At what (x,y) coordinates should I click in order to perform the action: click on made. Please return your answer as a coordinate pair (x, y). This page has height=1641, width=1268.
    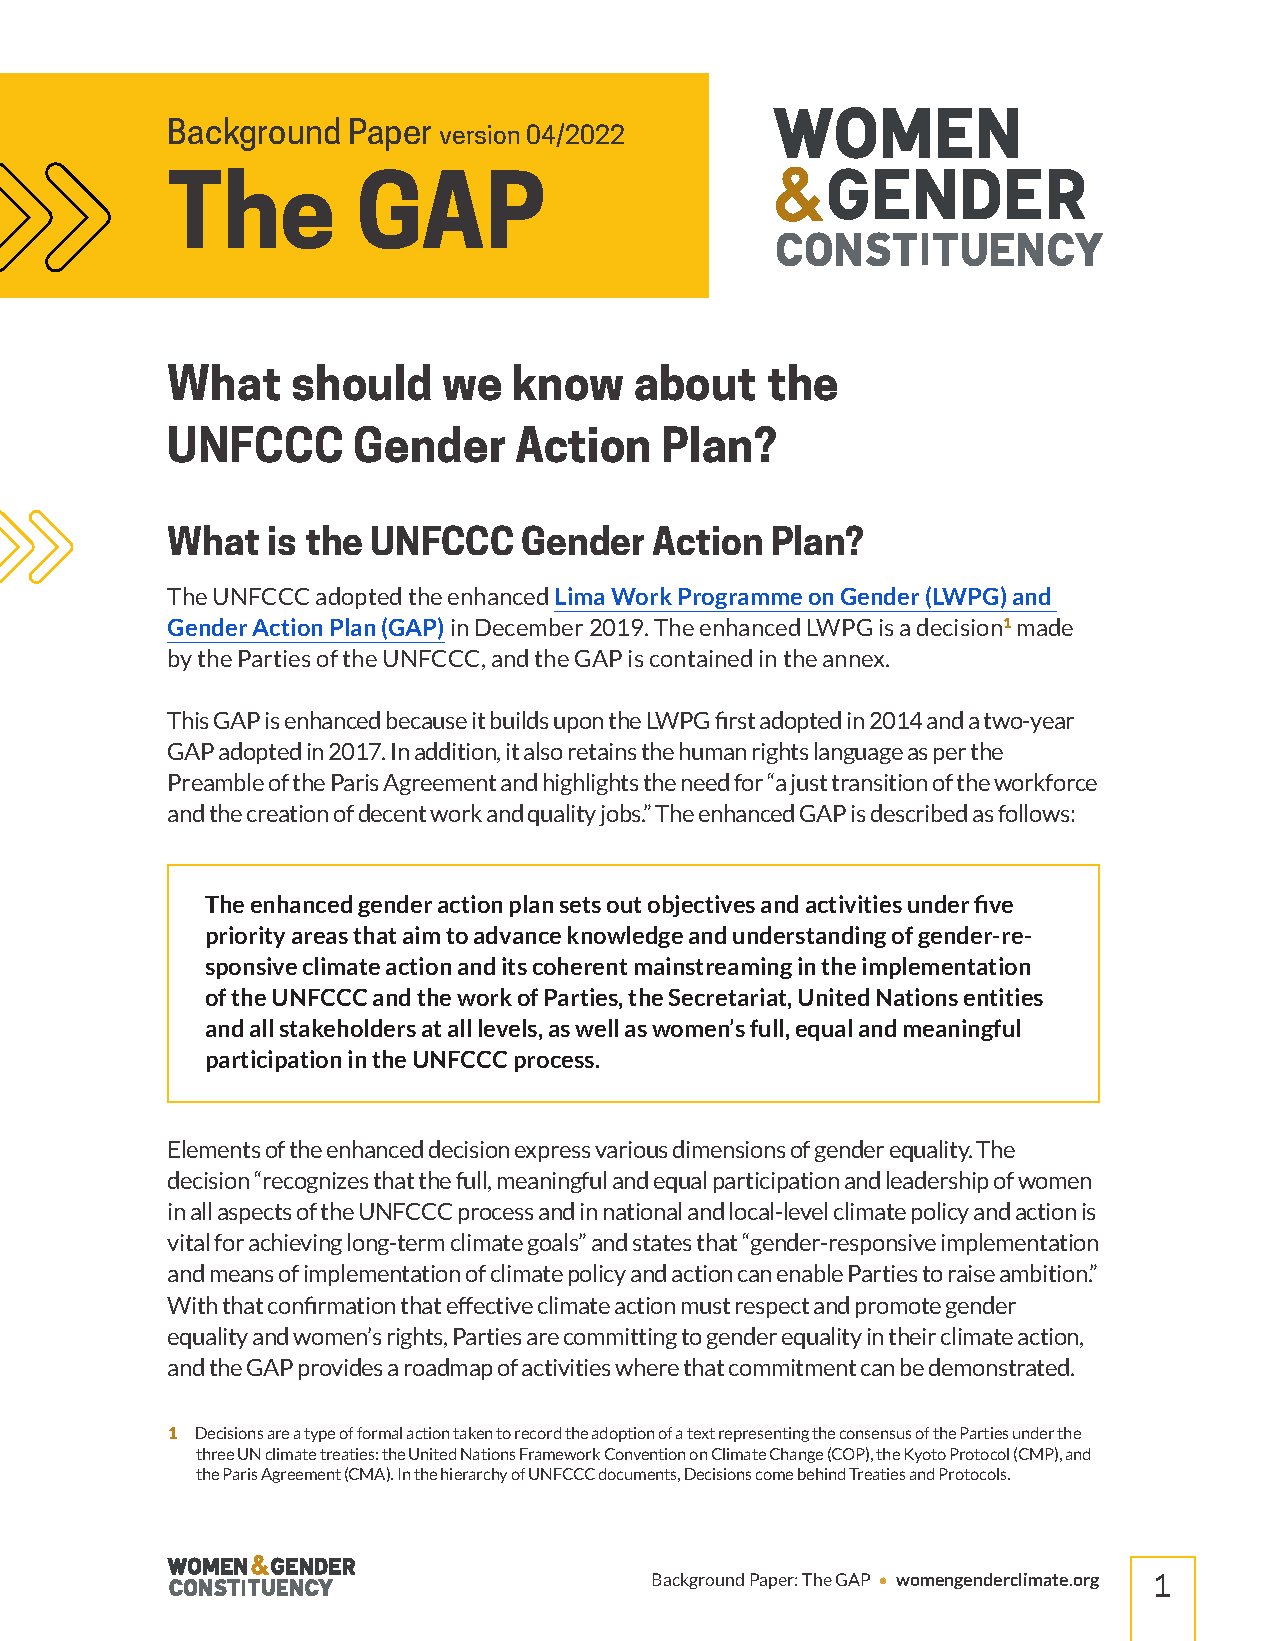
    Looking at the image, I should click on (1045, 627).
